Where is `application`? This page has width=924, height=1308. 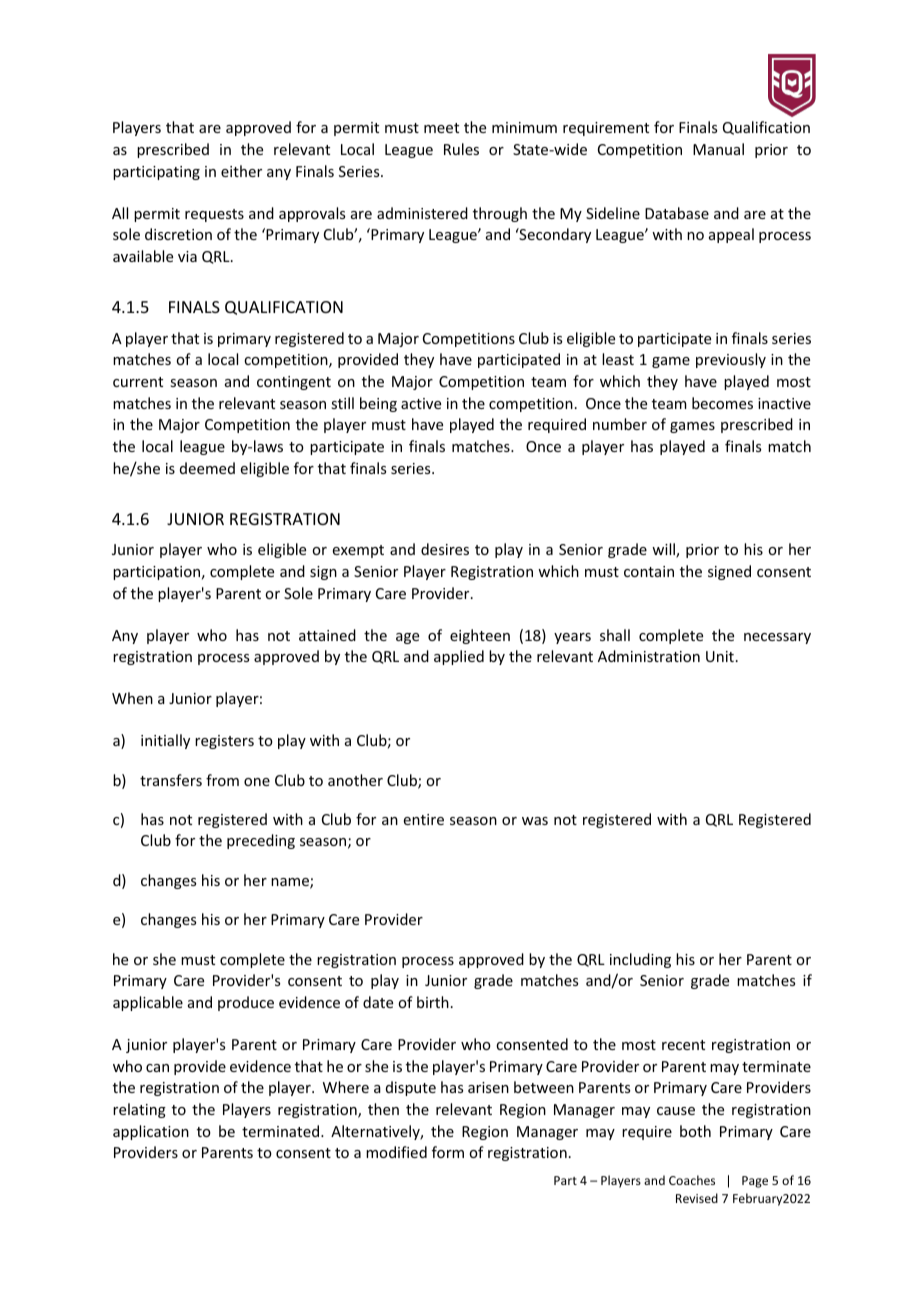
application is located at coordinates (151, 1132).
